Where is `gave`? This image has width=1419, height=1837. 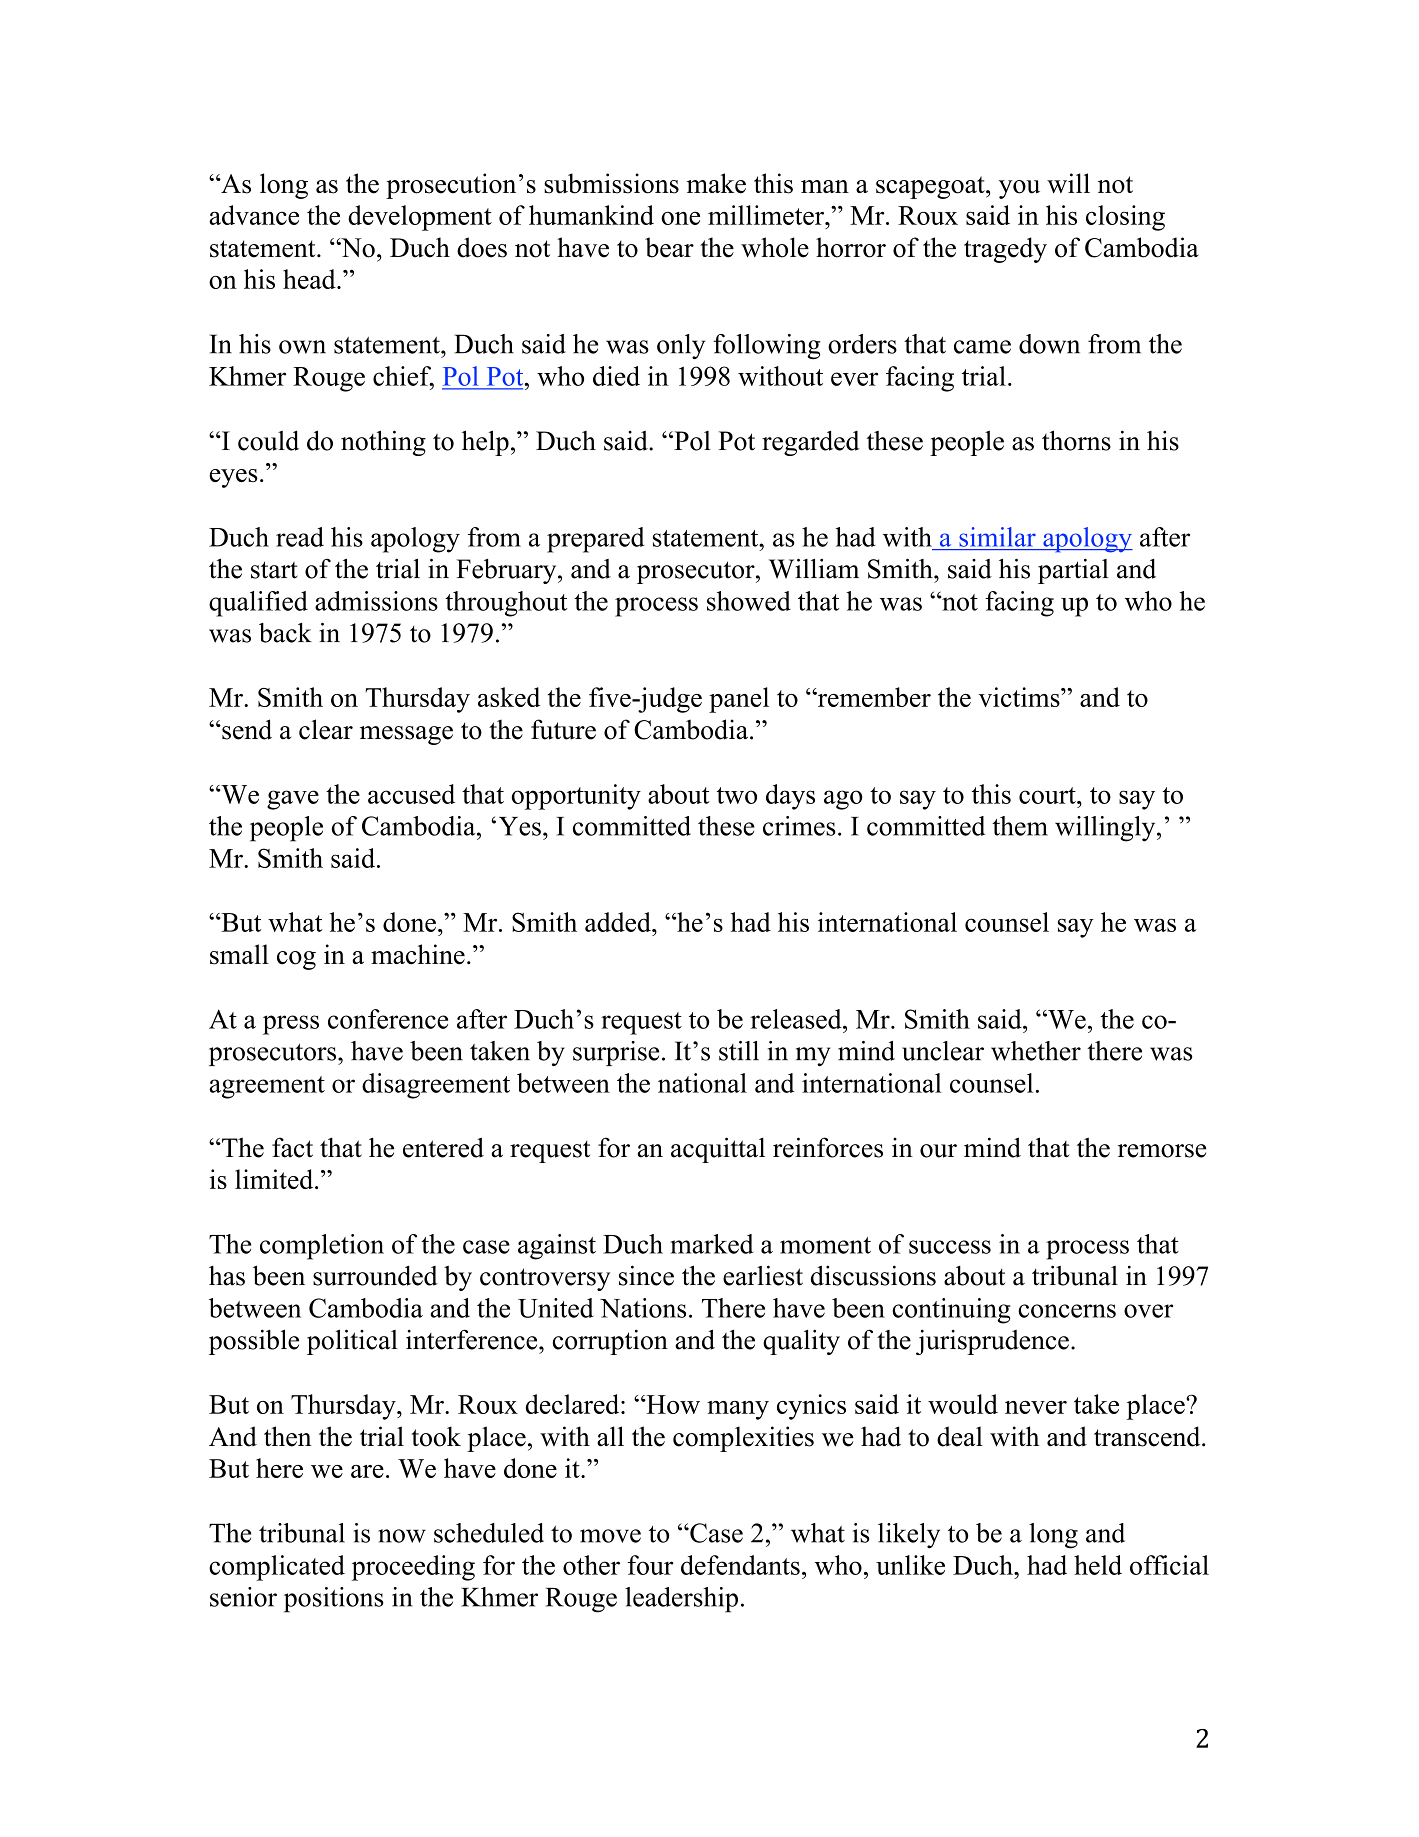
gave is located at coordinates (293, 800).
